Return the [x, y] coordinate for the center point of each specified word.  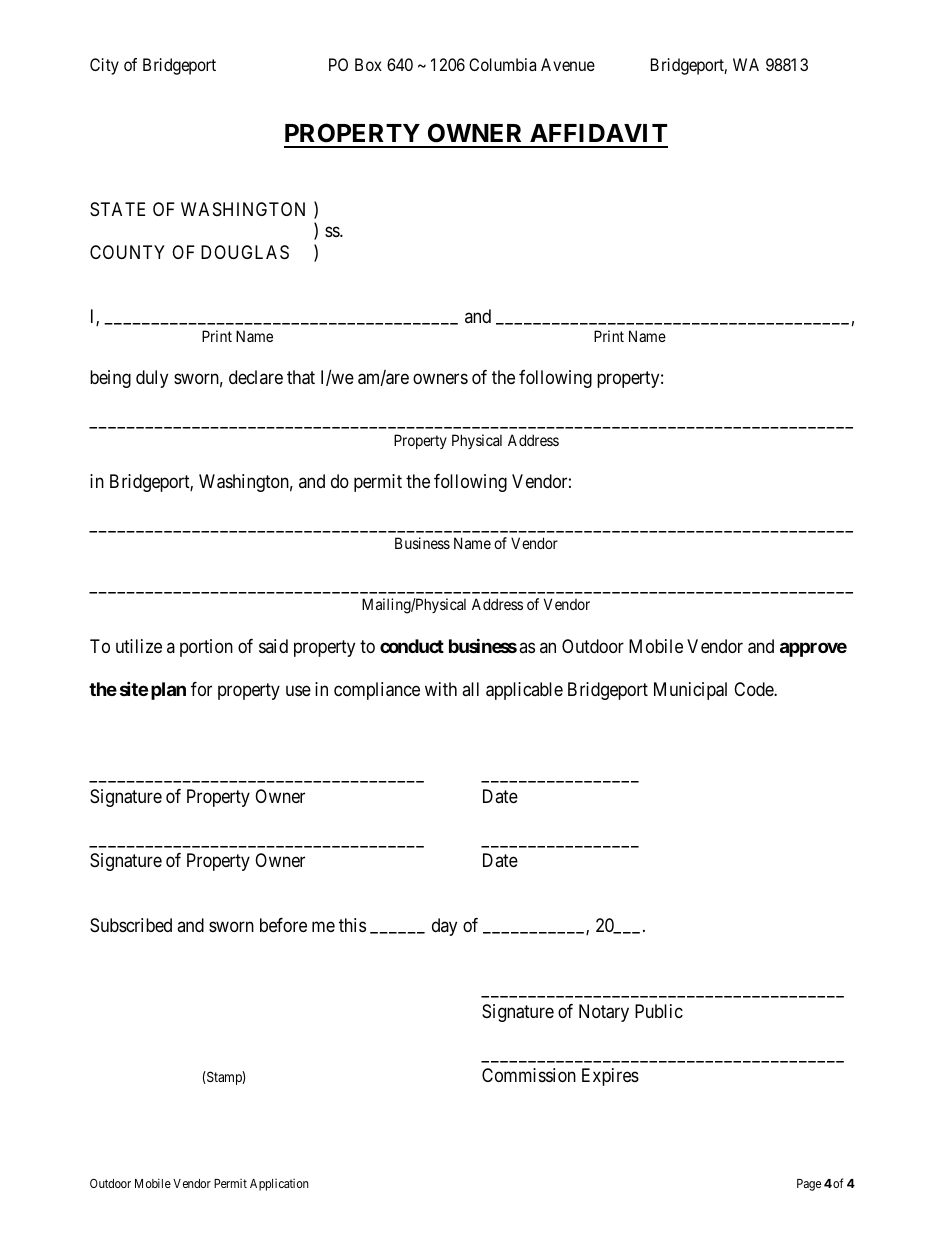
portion [206, 648]
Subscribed [131, 925]
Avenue [568, 64]
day [444, 927]
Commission [529, 1075]
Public [659, 1011]
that [301, 377]
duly [152, 379]
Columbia [502, 64]
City [104, 66]
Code [754, 689]
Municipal [690, 691]
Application [279, 1185]
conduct [412, 646]
